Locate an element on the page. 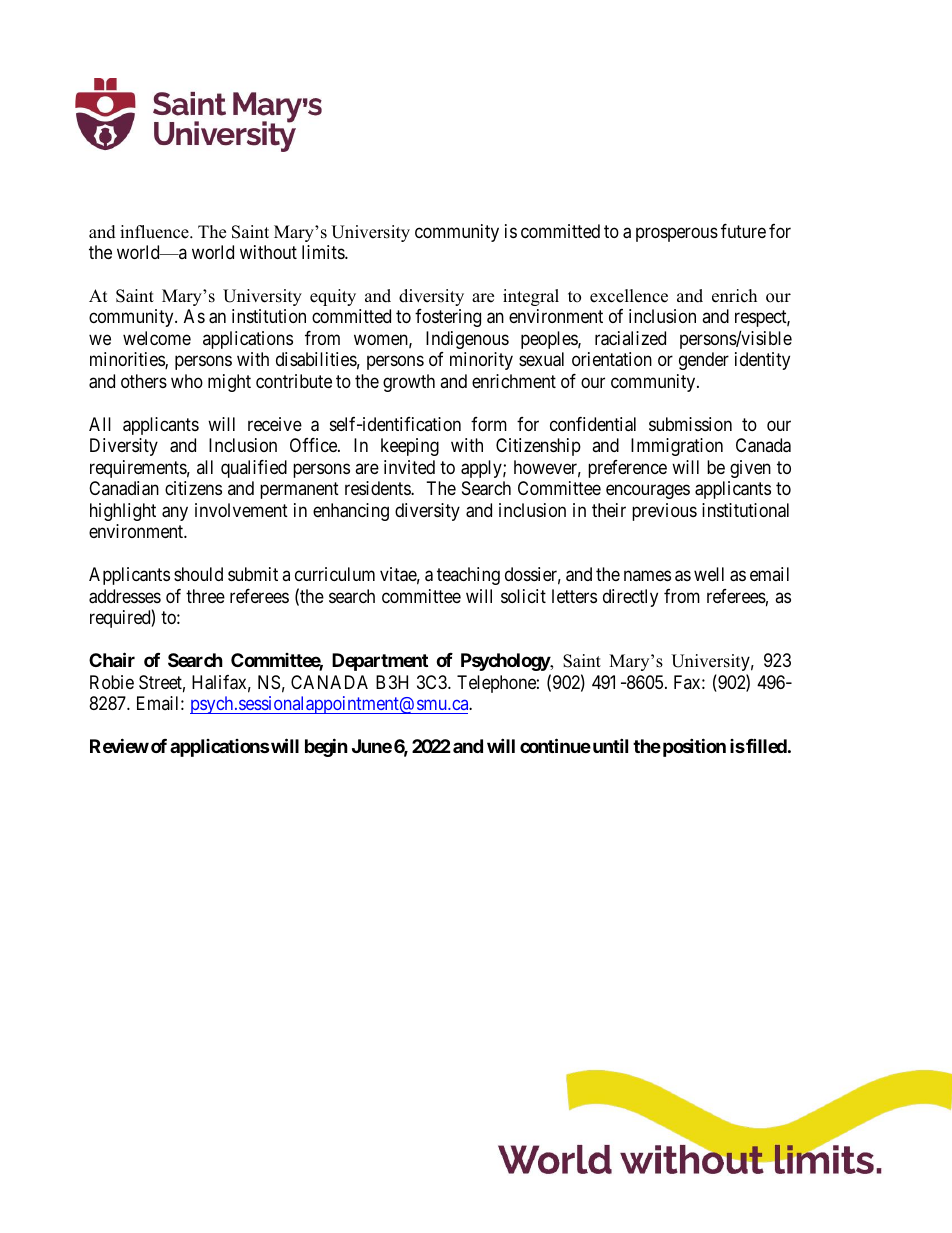  prosperous is located at coordinates (677, 234).
